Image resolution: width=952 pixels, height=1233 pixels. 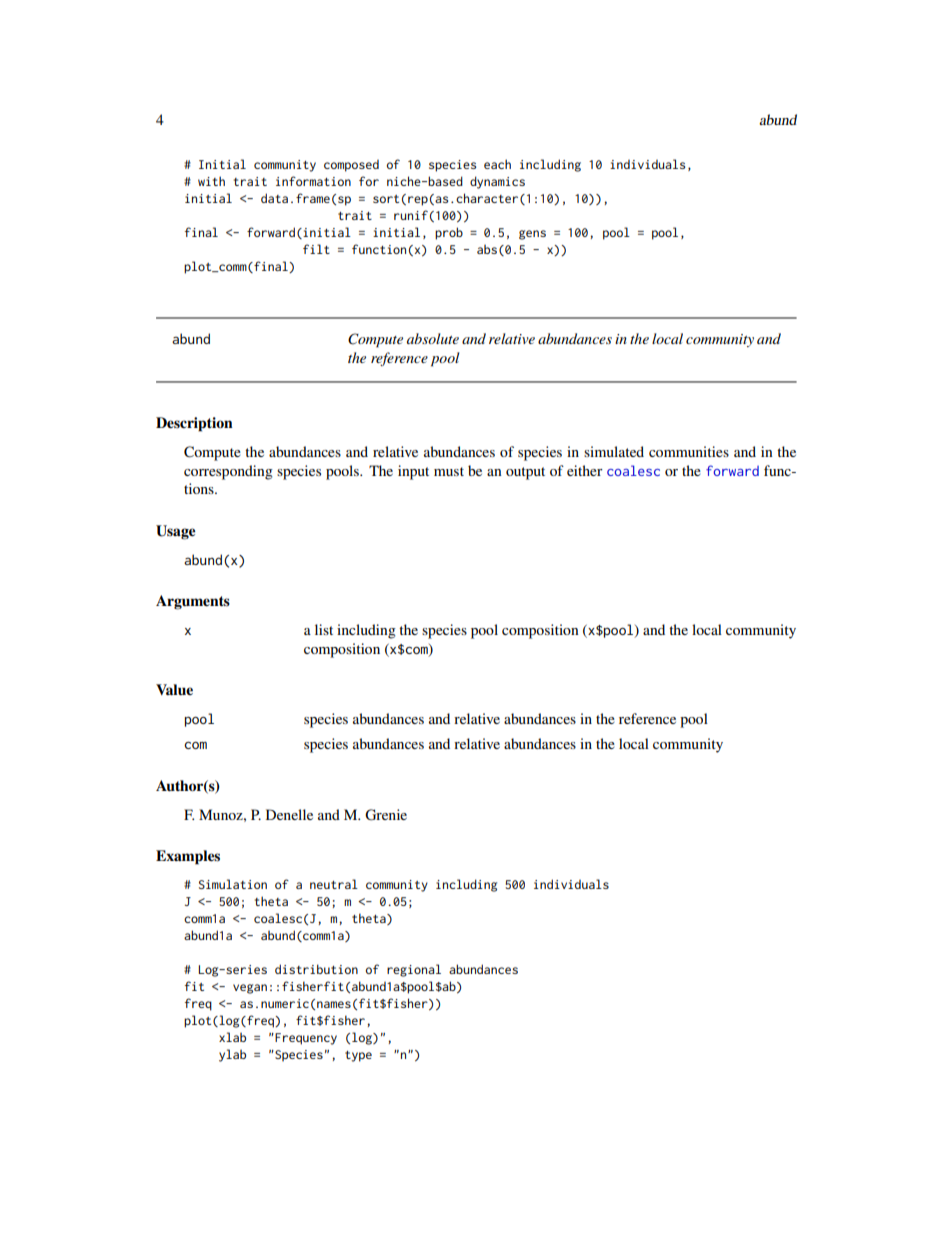 What do you see at coordinates (532, 235) in the screenshot?
I see `gens` at bounding box center [532, 235].
